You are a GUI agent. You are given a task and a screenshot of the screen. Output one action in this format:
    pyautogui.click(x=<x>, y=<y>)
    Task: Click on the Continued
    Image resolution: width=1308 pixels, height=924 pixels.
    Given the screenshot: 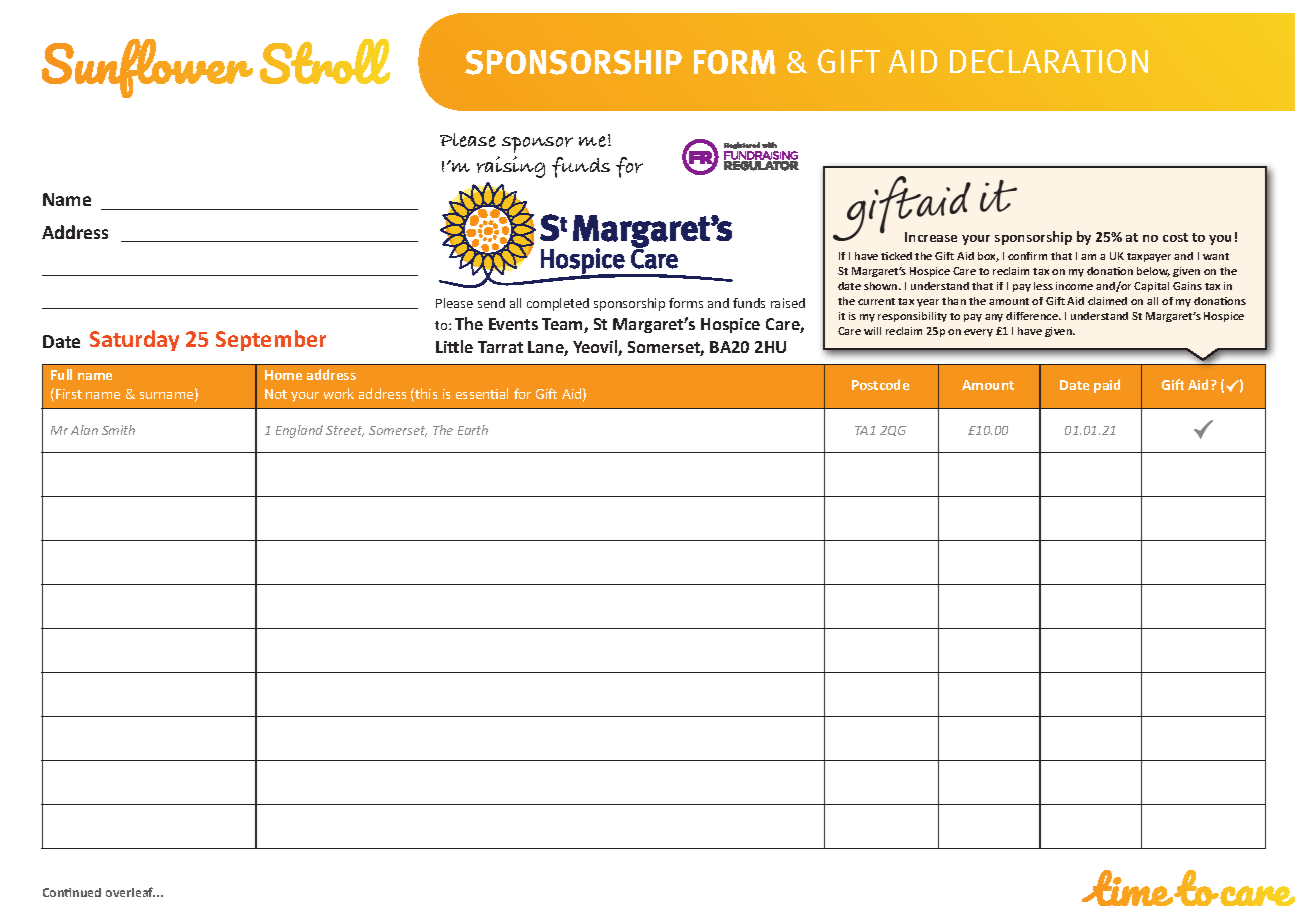 What is the action you would take?
    pyautogui.click(x=72, y=892)
